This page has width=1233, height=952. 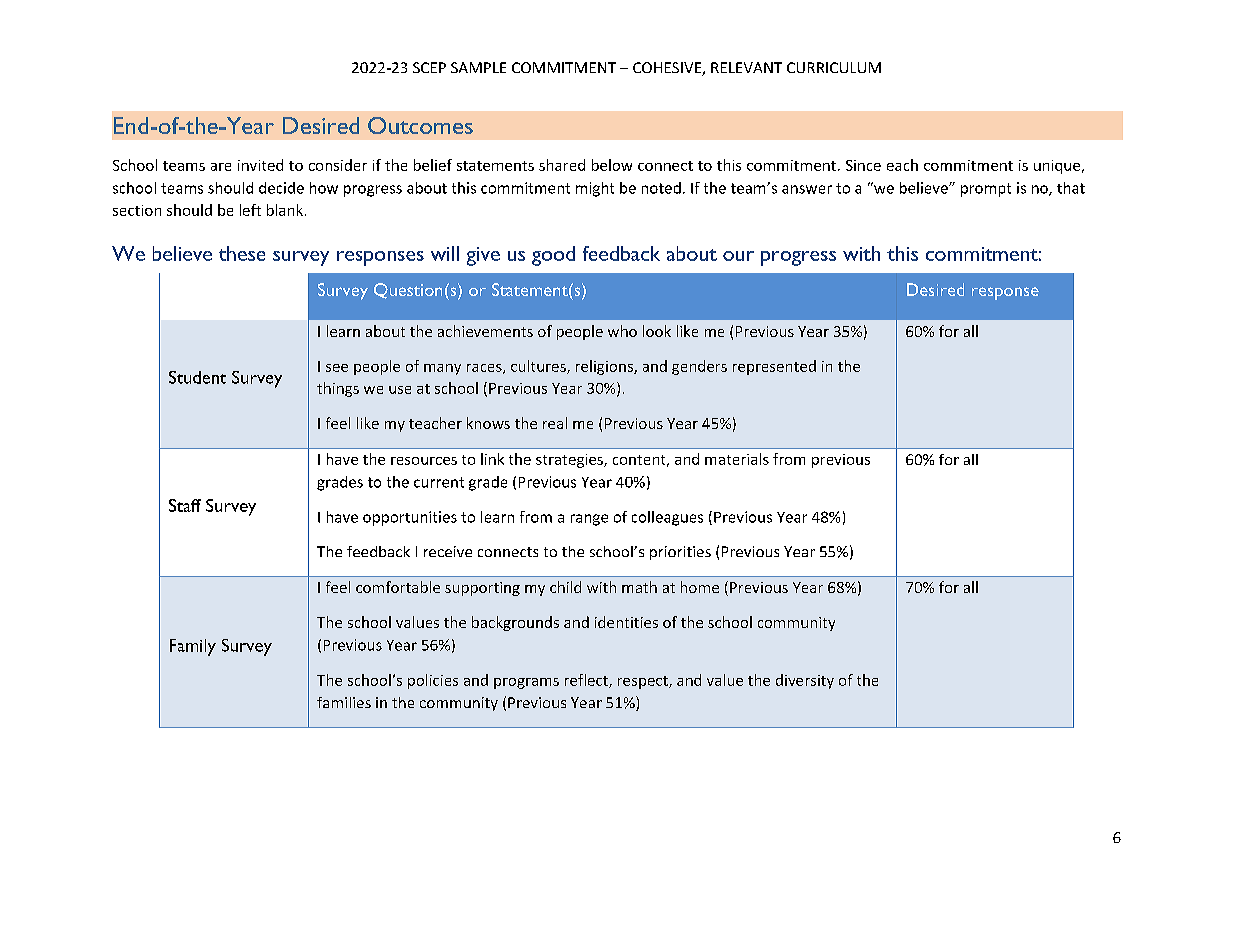 What do you see at coordinates (570, 461) in the page?
I see `strategies` at bounding box center [570, 461].
